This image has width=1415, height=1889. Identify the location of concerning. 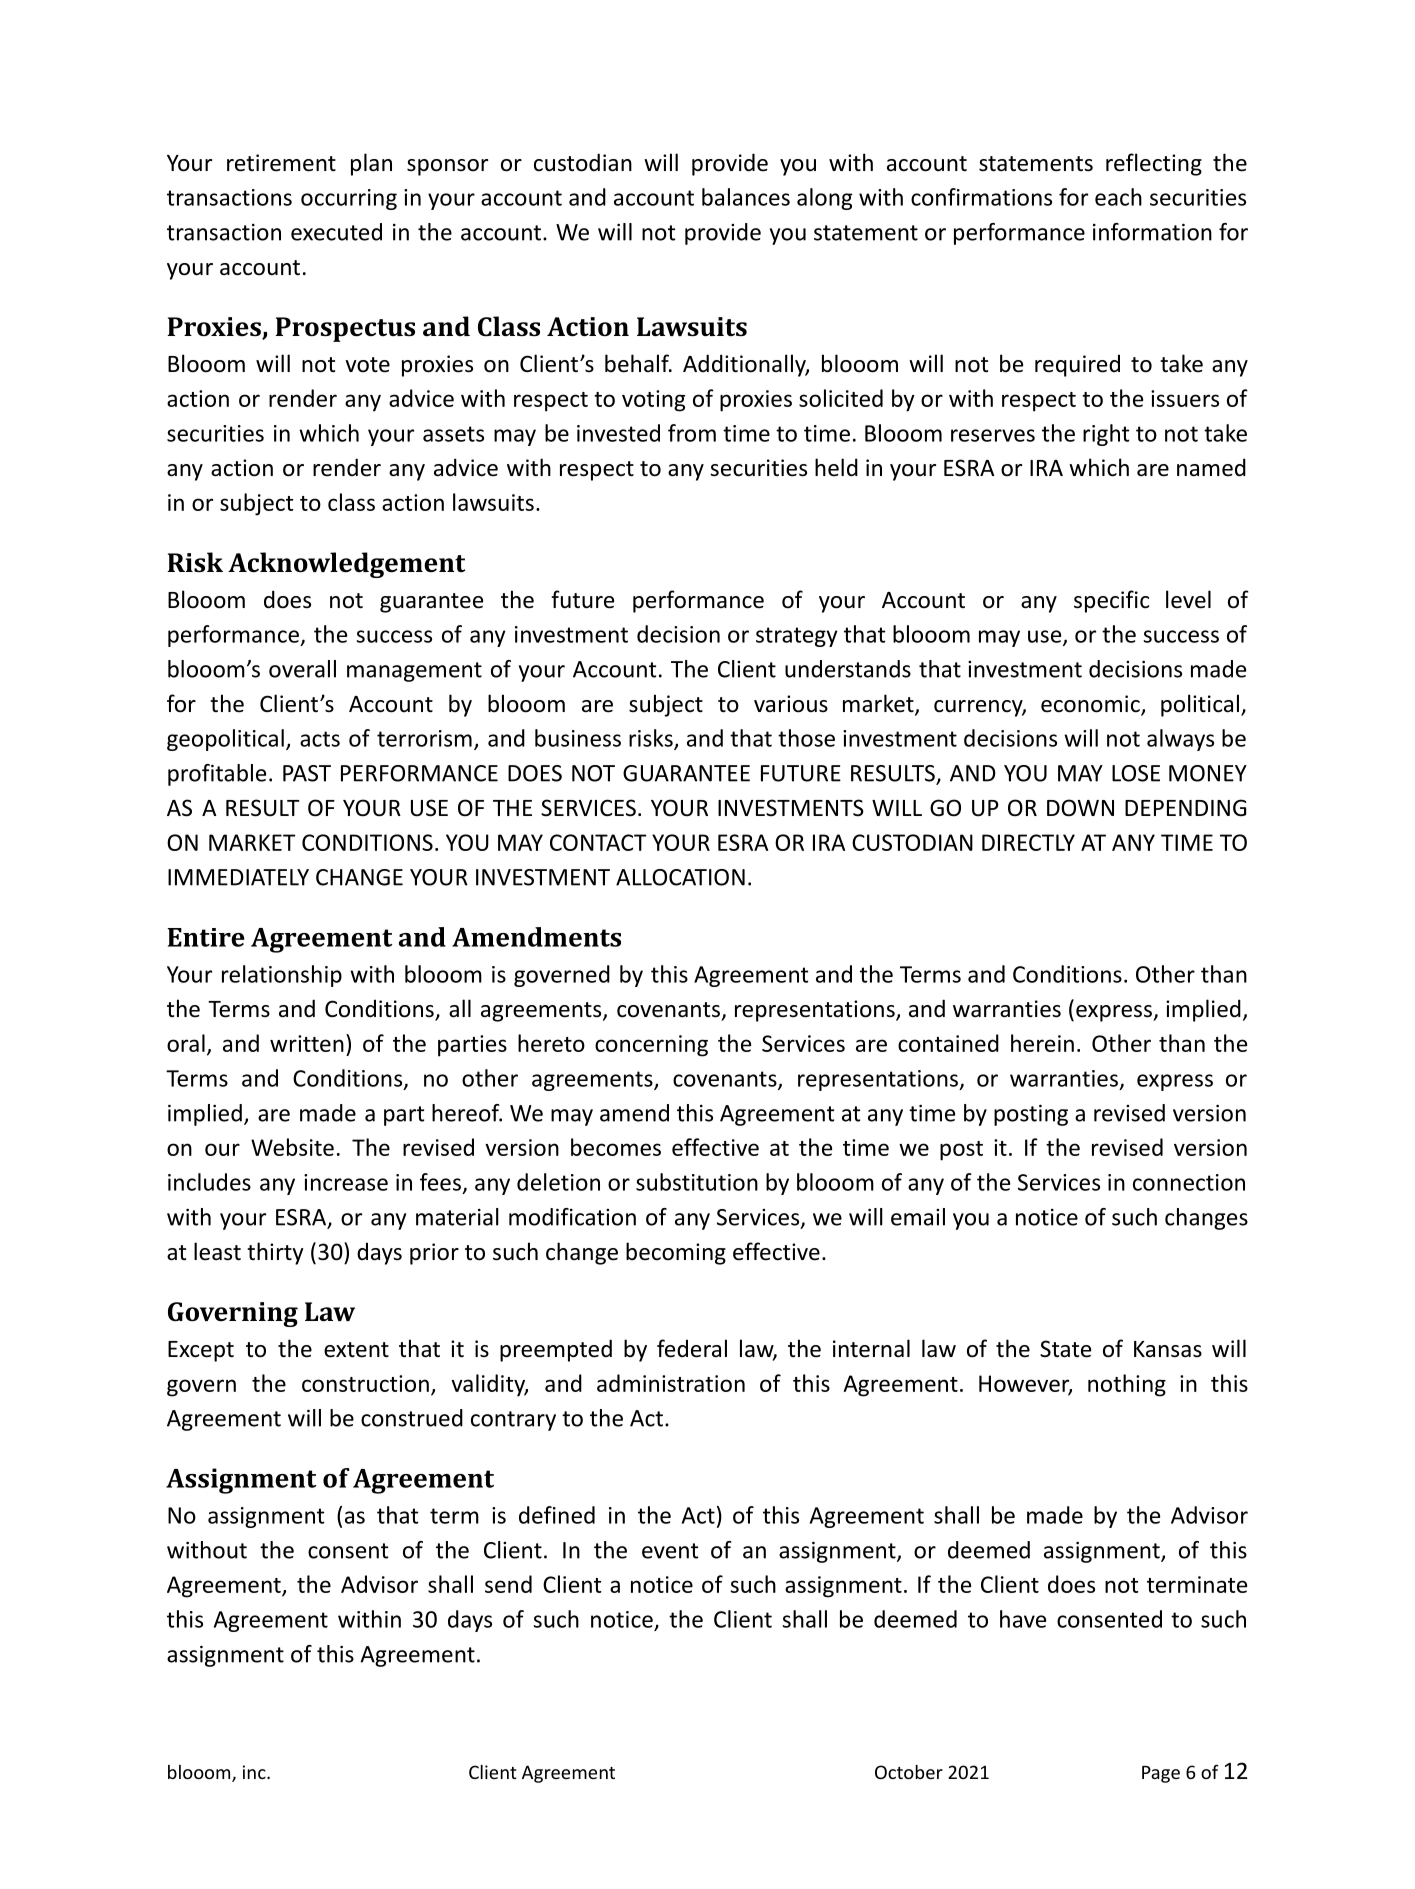
(651, 1046).
